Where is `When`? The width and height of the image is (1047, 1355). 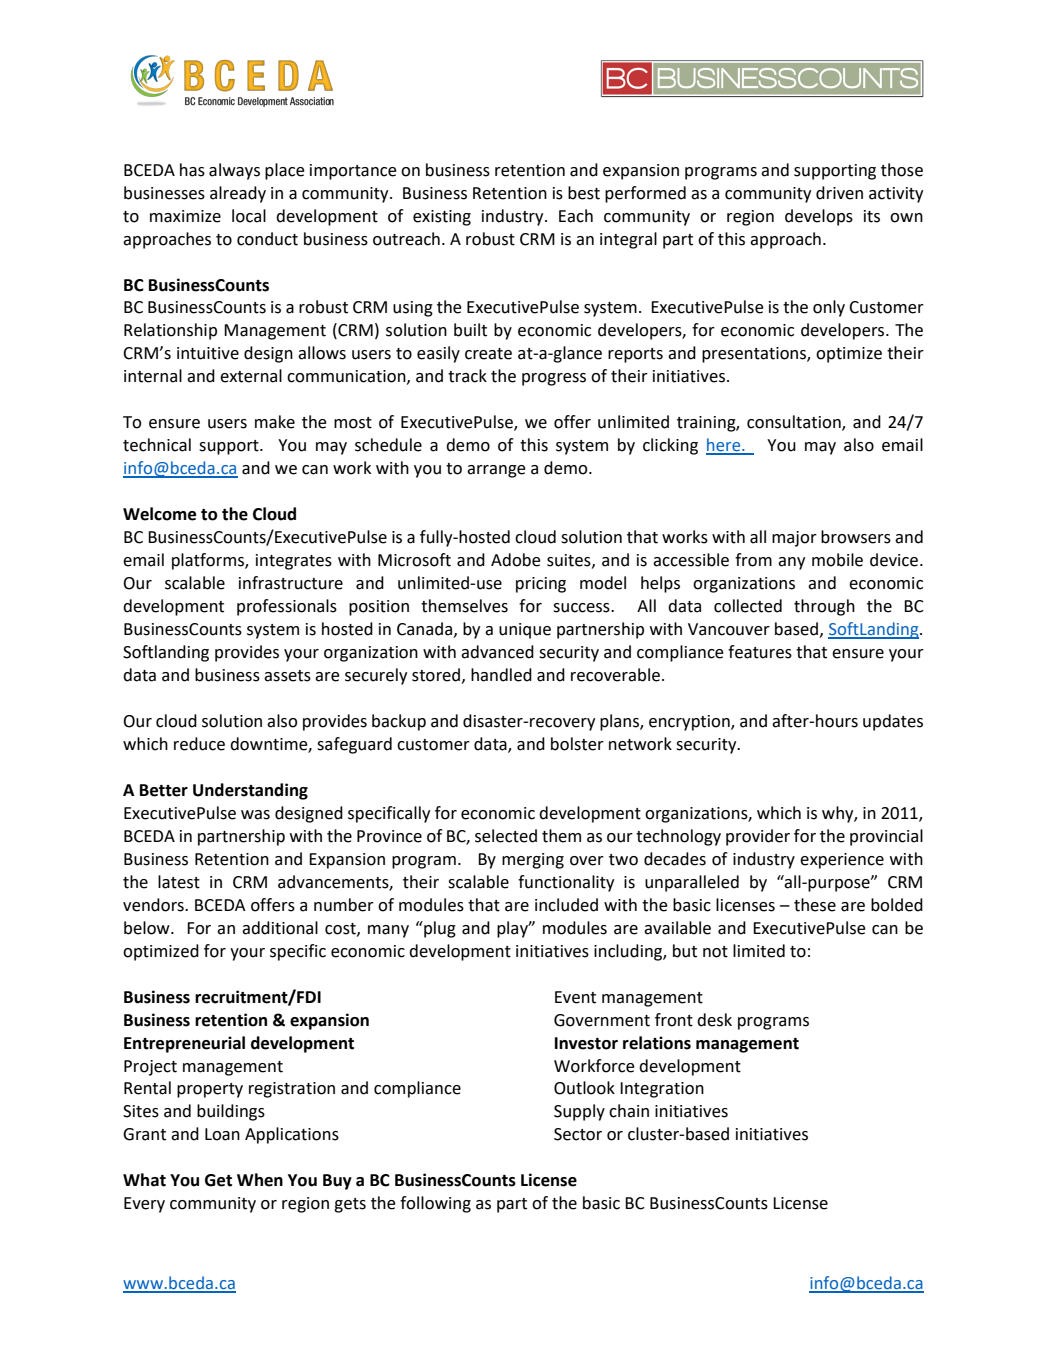 When is located at coordinates (260, 1180).
